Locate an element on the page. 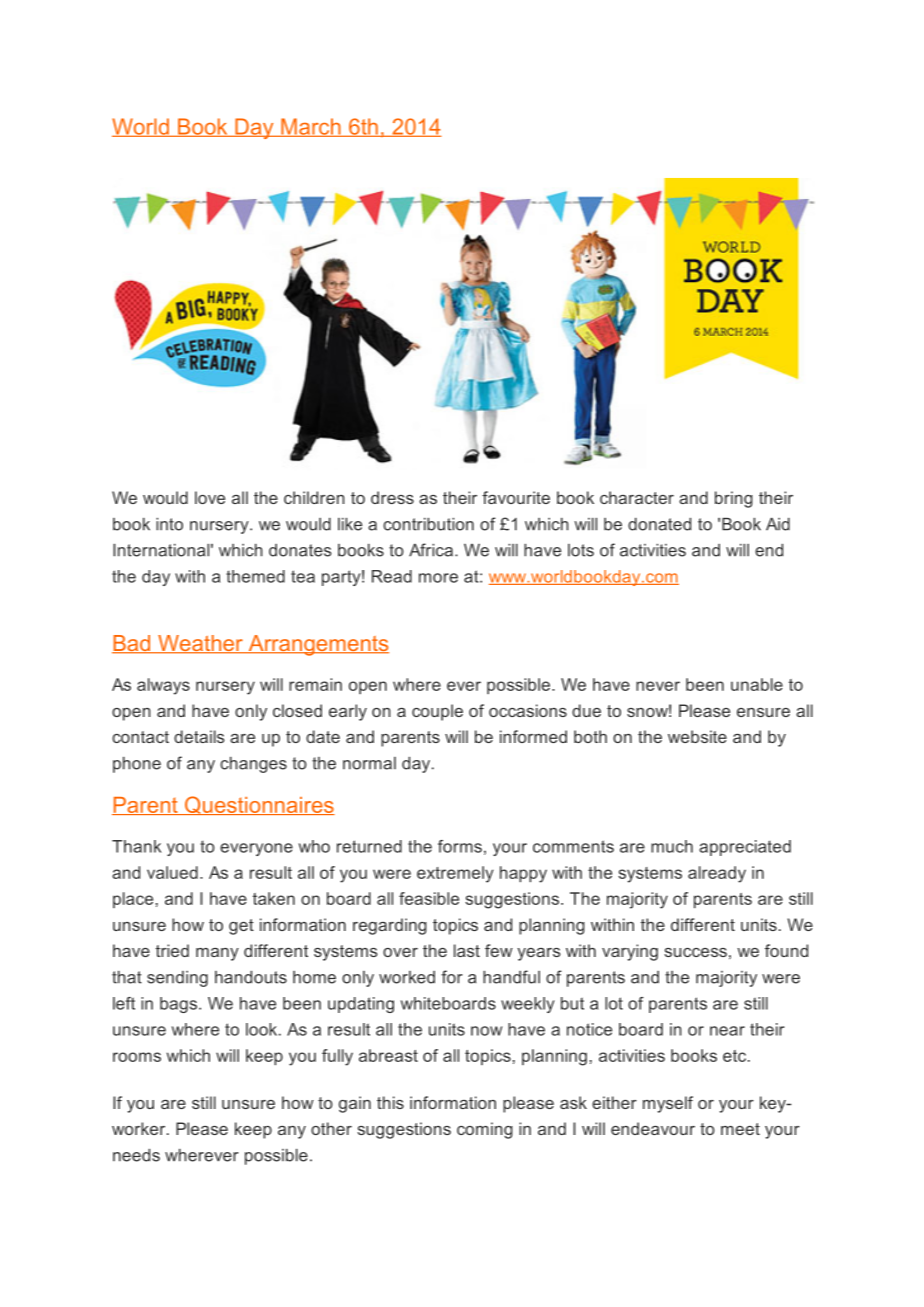 This page has width=924, height=1307. needs is located at coordinates (136, 1155).
